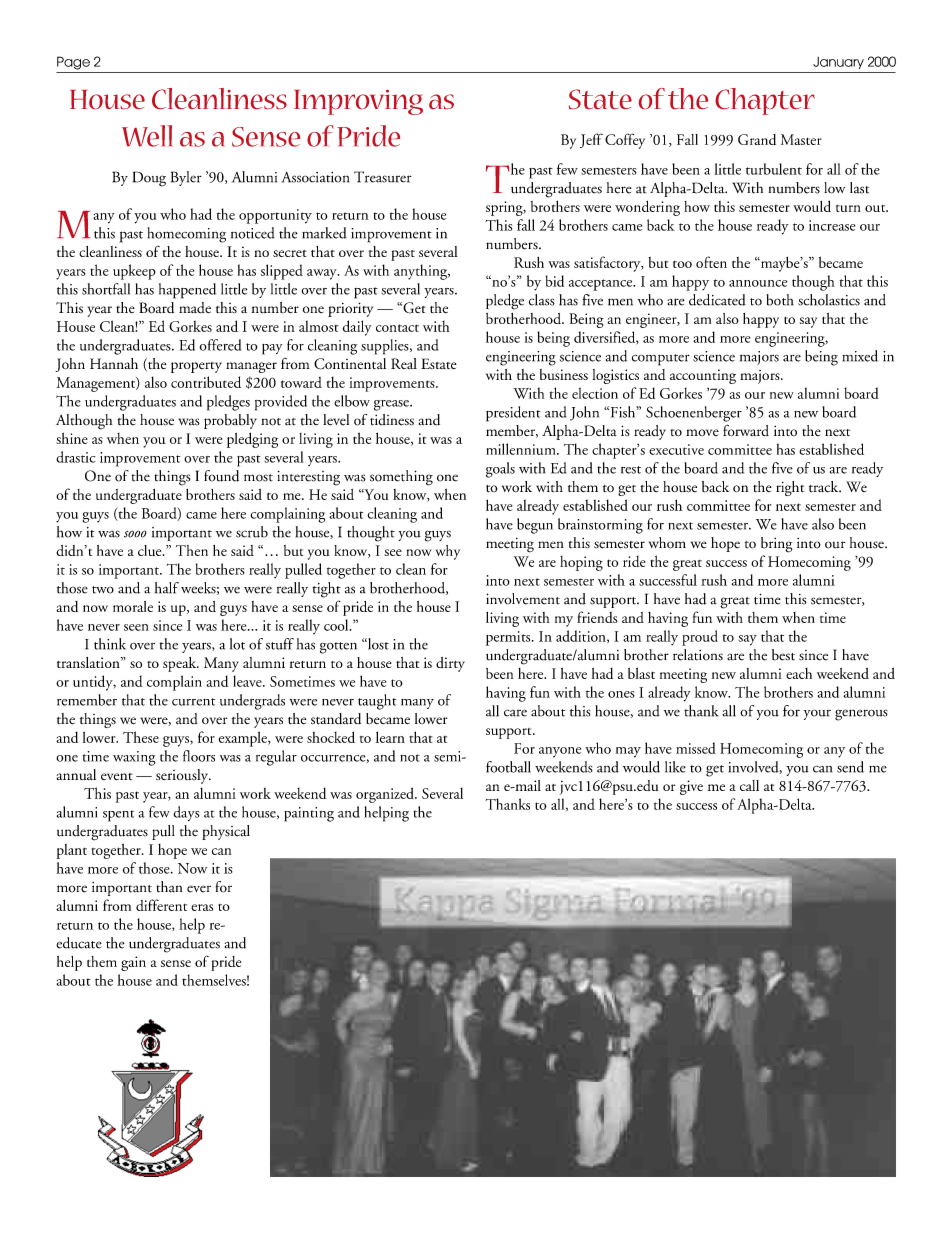  Describe the element at coordinates (386, 795) in the image. I see `organized` at that location.
